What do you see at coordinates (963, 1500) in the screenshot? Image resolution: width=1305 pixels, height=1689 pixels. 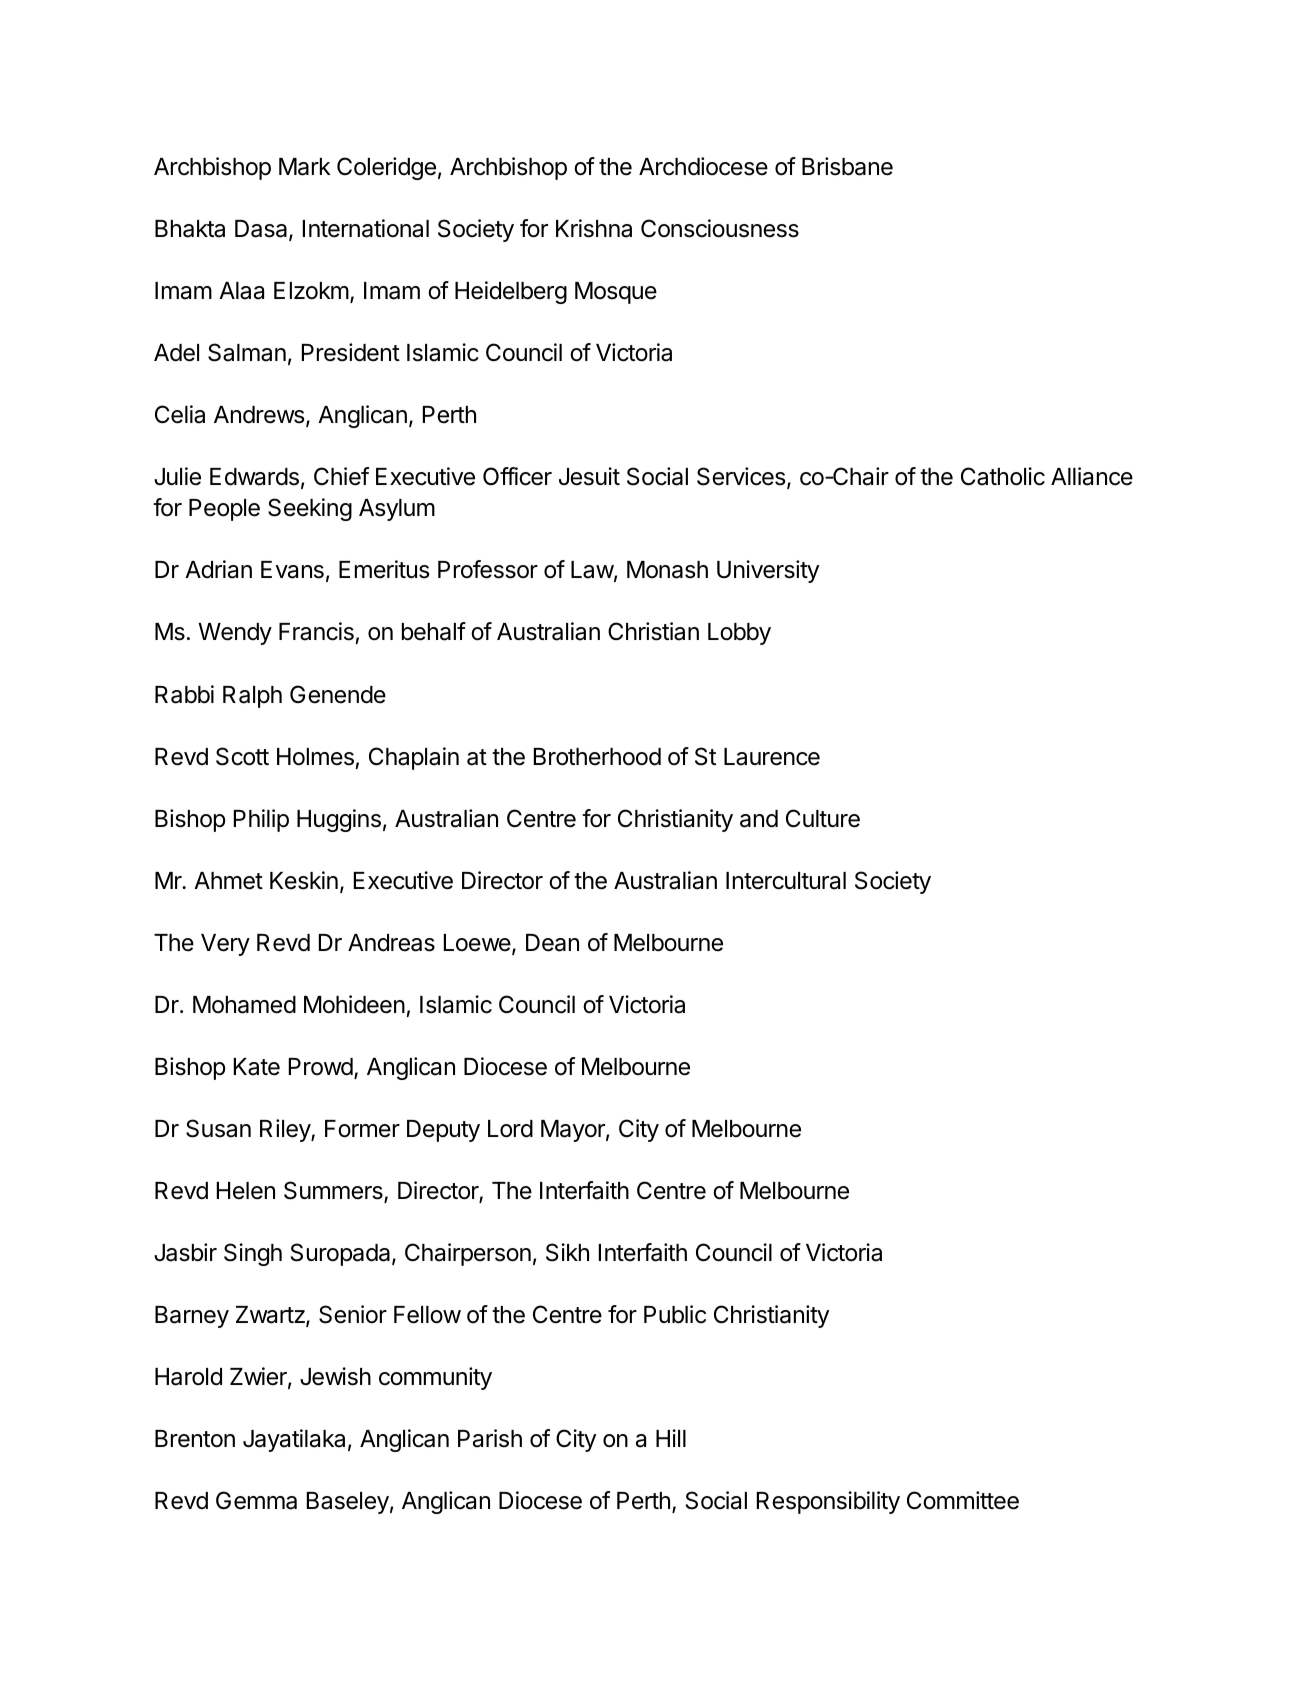 I see `Committee` at bounding box center [963, 1500].
